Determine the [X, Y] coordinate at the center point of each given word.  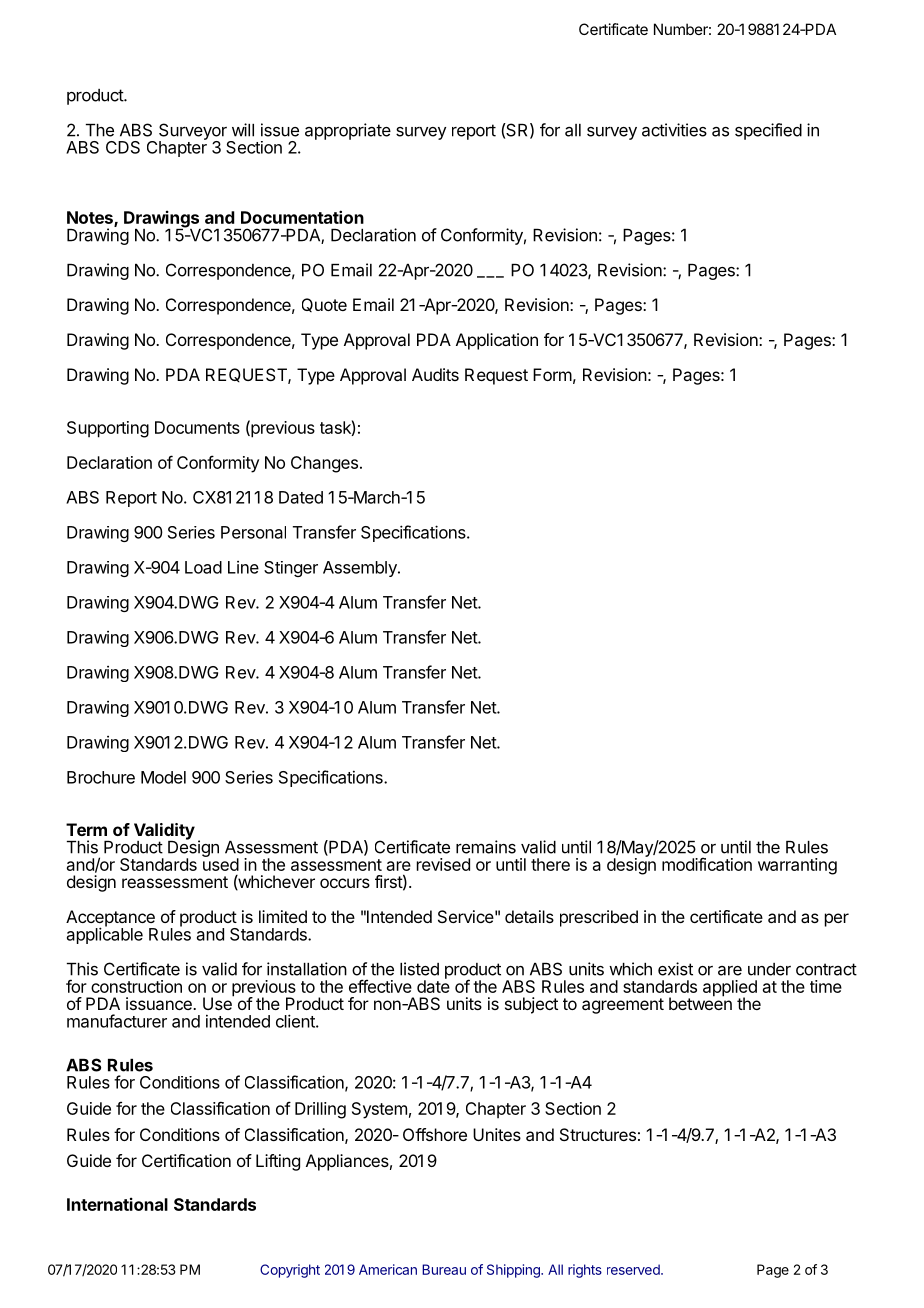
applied [730, 989]
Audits [435, 374]
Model [163, 777]
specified [768, 131]
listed [419, 969]
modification [707, 864]
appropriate [348, 131]
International [117, 1204]
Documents [197, 427]
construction [136, 986]
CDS [123, 147]
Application [497, 341]
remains [486, 847]
